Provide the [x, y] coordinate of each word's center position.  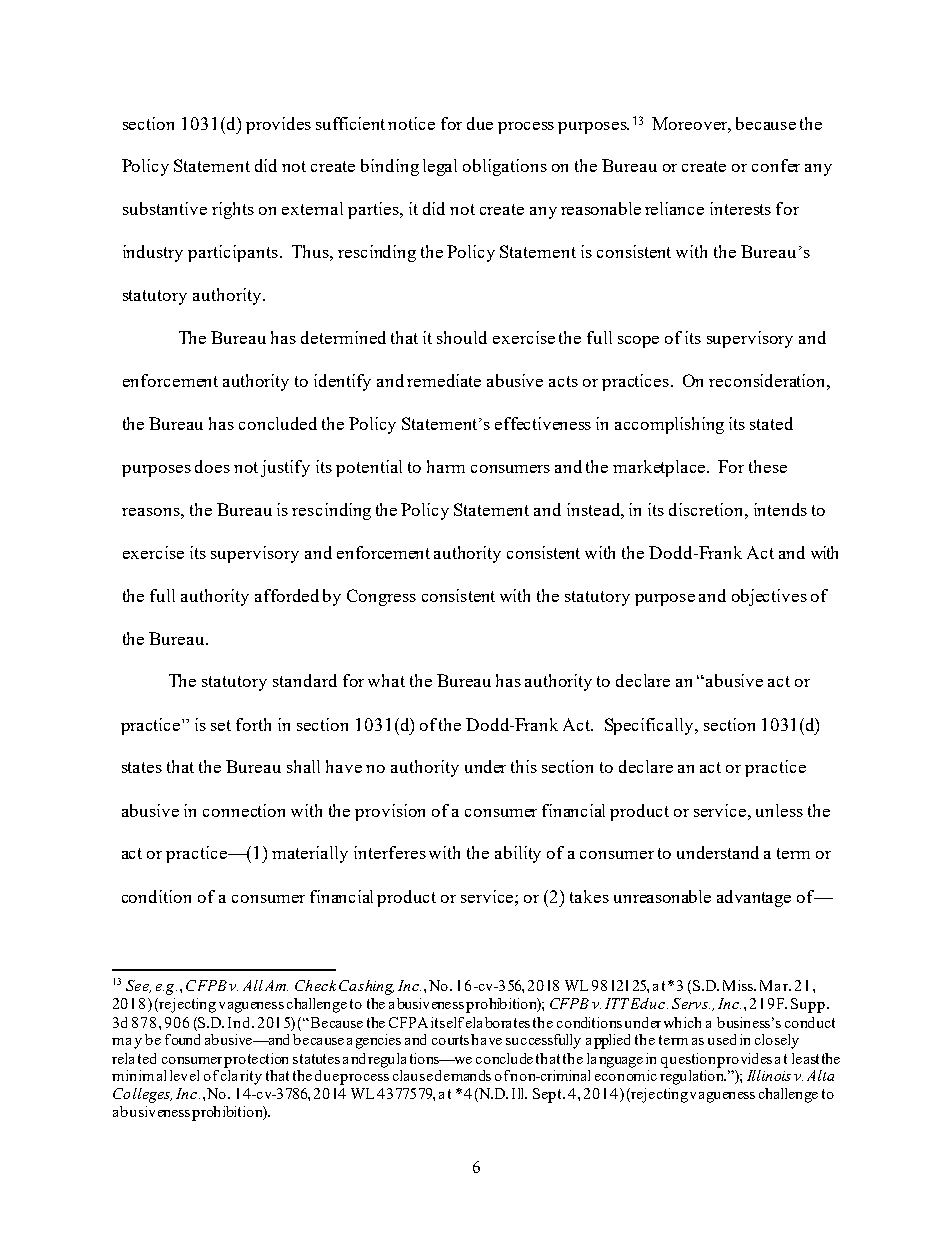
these [768, 466]
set [221, 725]
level [184, 1075]
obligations [505, 167]
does [212, 466]
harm [446, 466]
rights [233, 210]
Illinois [769, 1075]
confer [776, 165]
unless [779, 810]
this [524, 766]
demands [463, 1075]
